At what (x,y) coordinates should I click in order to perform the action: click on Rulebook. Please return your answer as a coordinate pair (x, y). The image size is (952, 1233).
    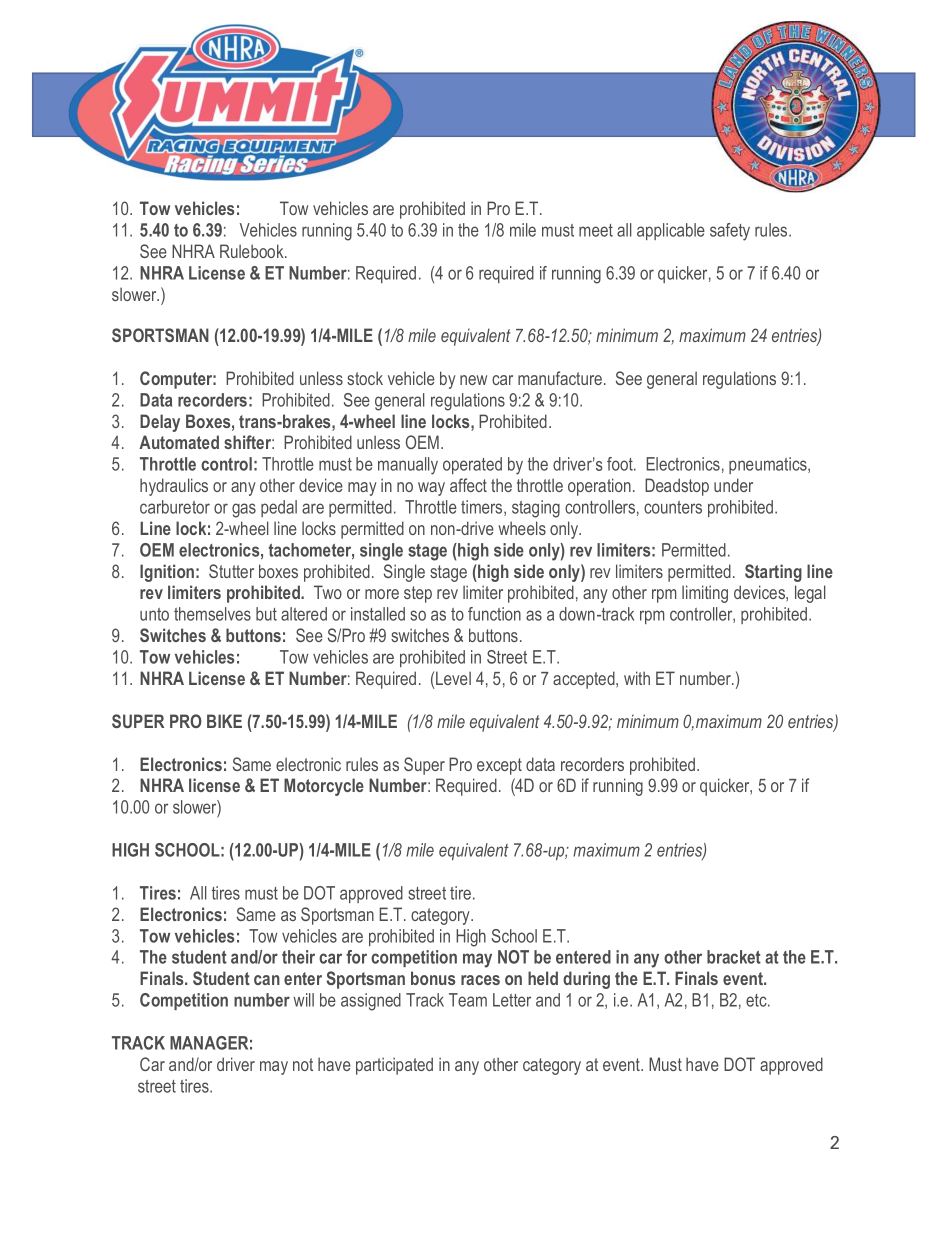
    Looking at the image, I should click on (253, 251).
